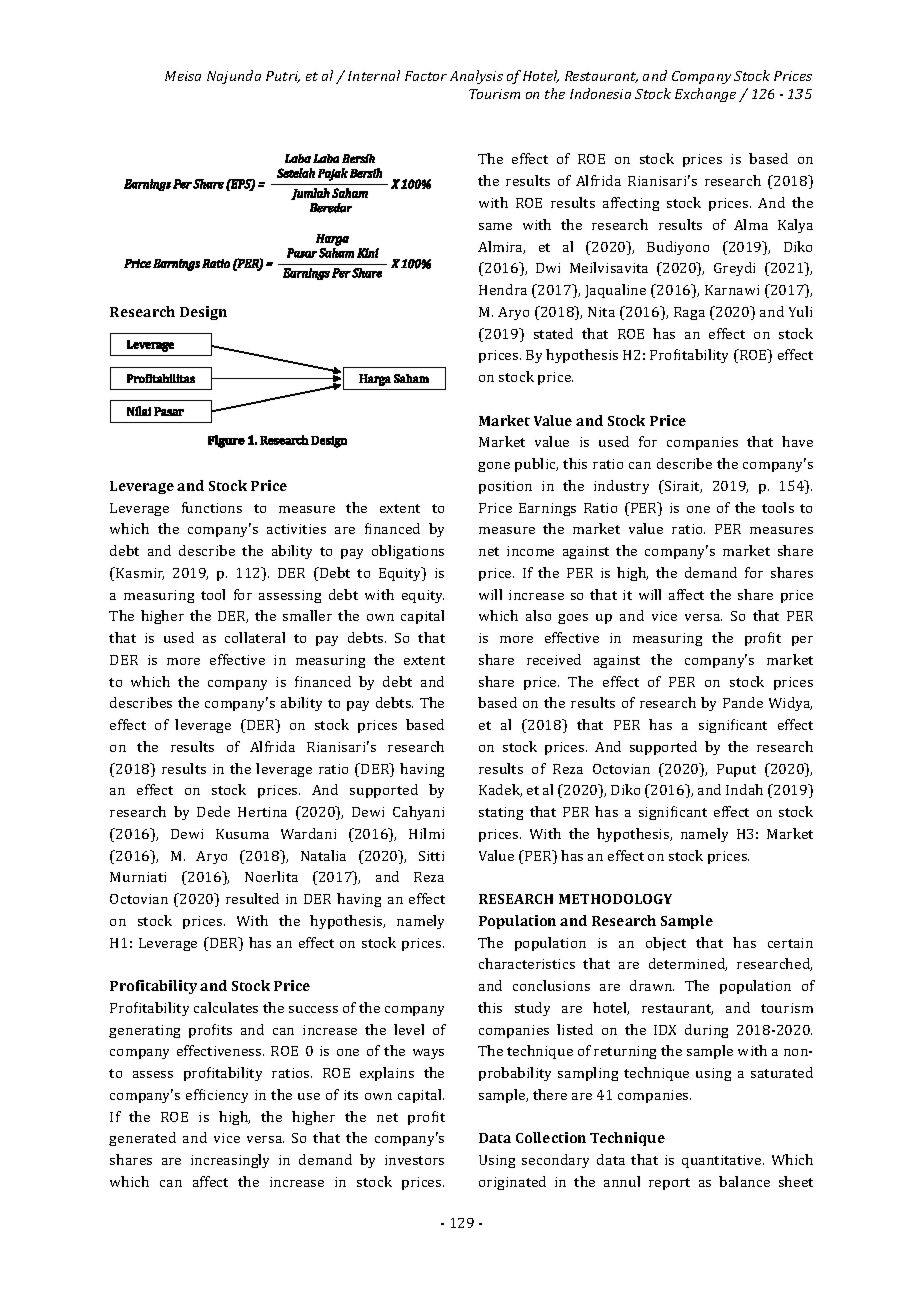 This screenshot has width=924, height=1308. Describe the element at coordinates (230, 1161) in the screenshot. I see `increasingly` at that location.
